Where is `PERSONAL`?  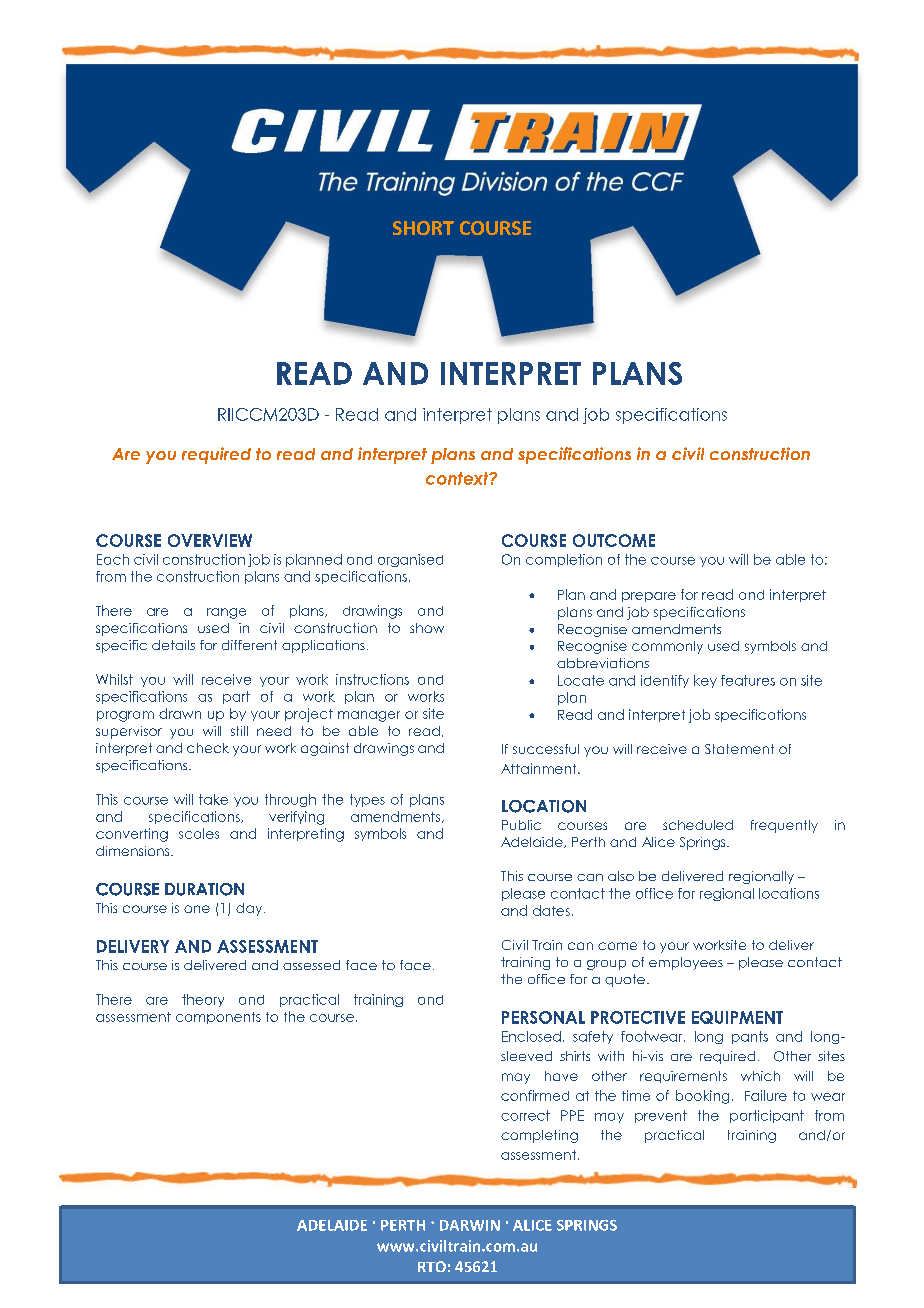
PERSONAL is located at coordinates (543, 1017).
